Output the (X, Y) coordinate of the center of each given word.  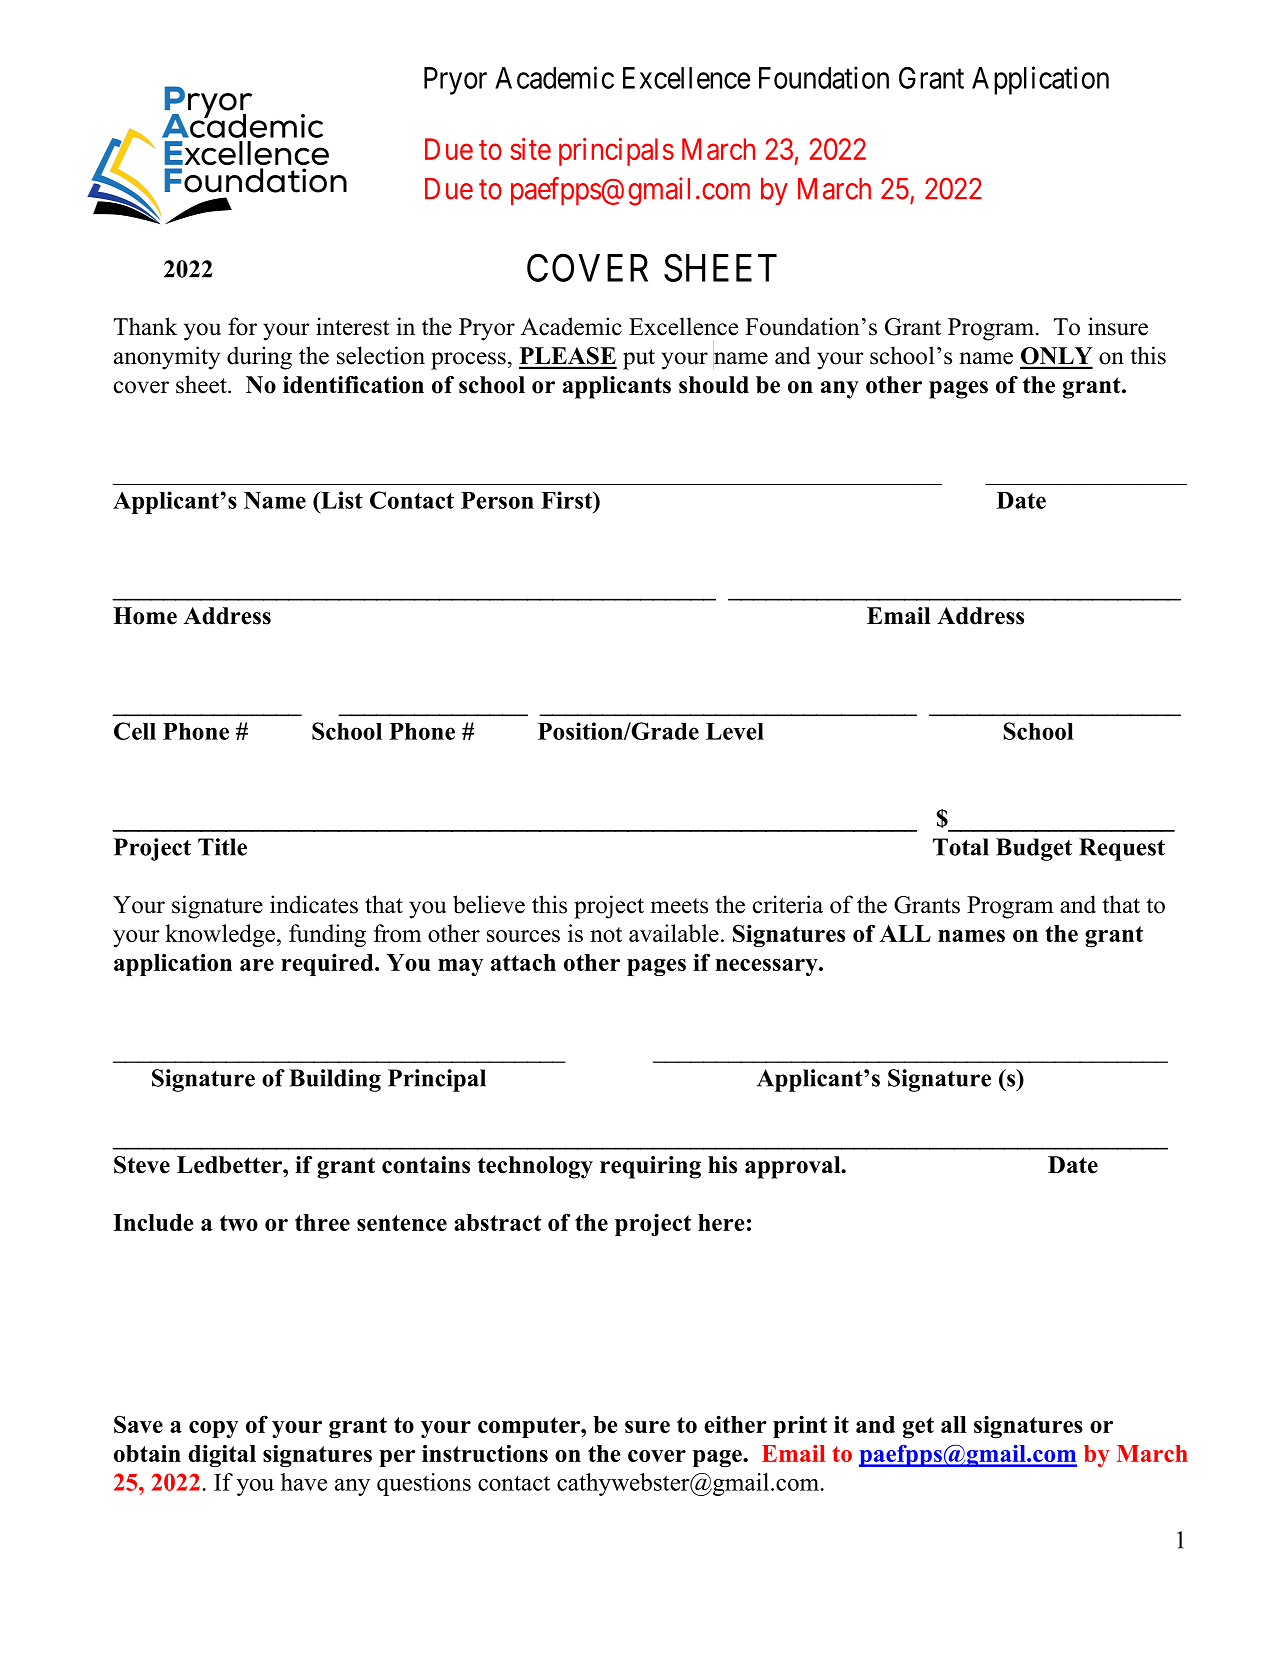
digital (222, 1455)
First (568, 500)
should (714, 385)
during (259, 358)
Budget (1034, 849)
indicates (314, 904)
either (735, 1424)
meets (679, 906)
